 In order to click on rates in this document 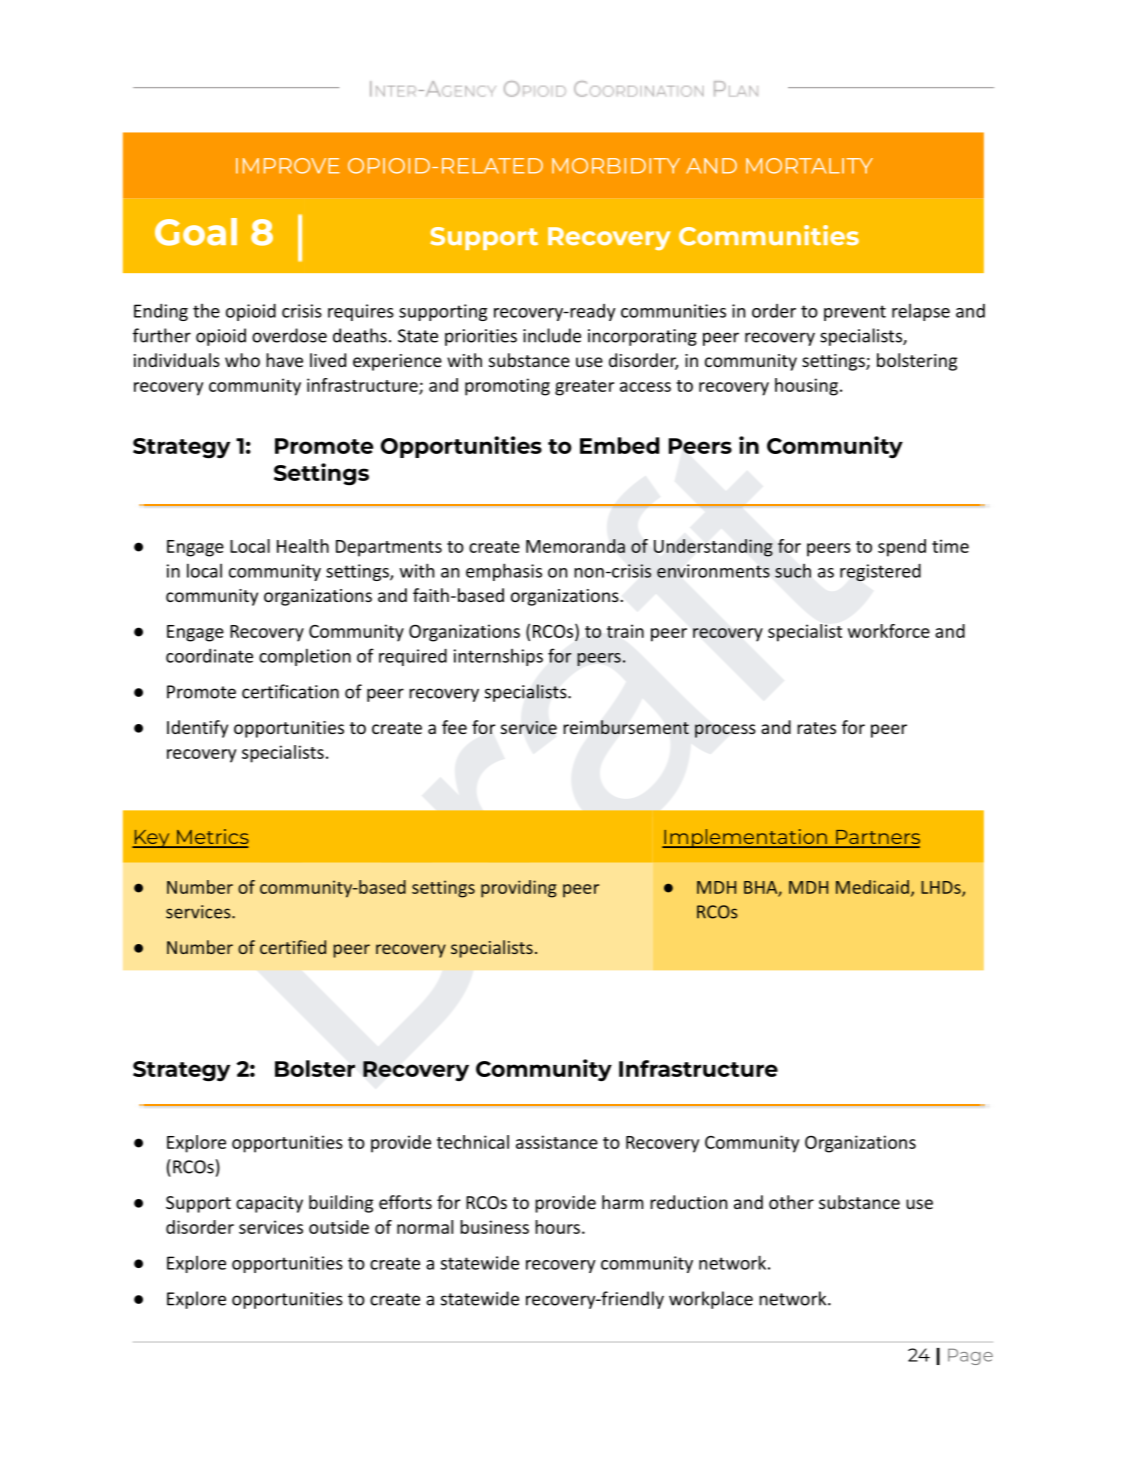, I will do `click(816, 728)`.
